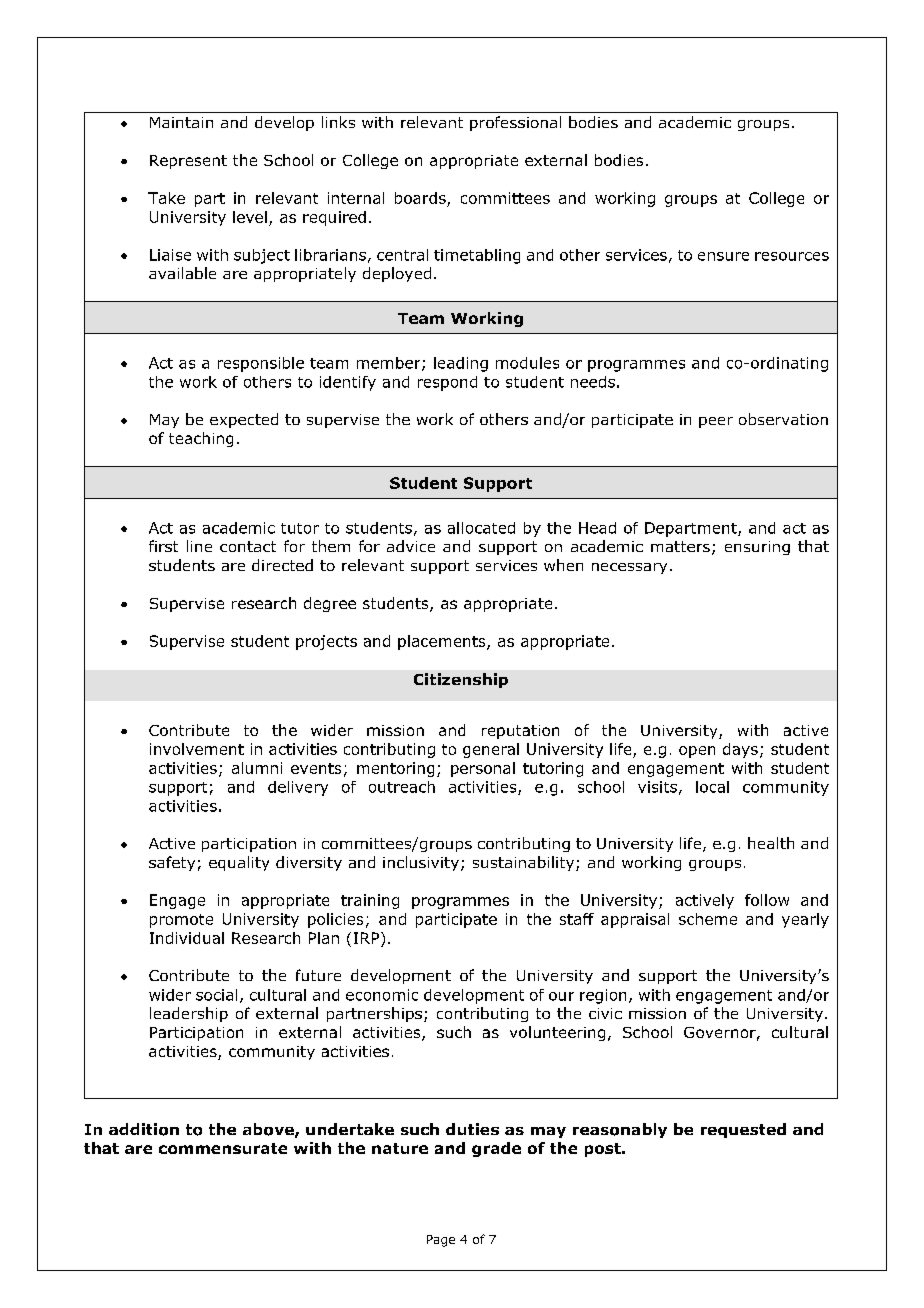  I want to click on Citizenship, so click(461, 680).
